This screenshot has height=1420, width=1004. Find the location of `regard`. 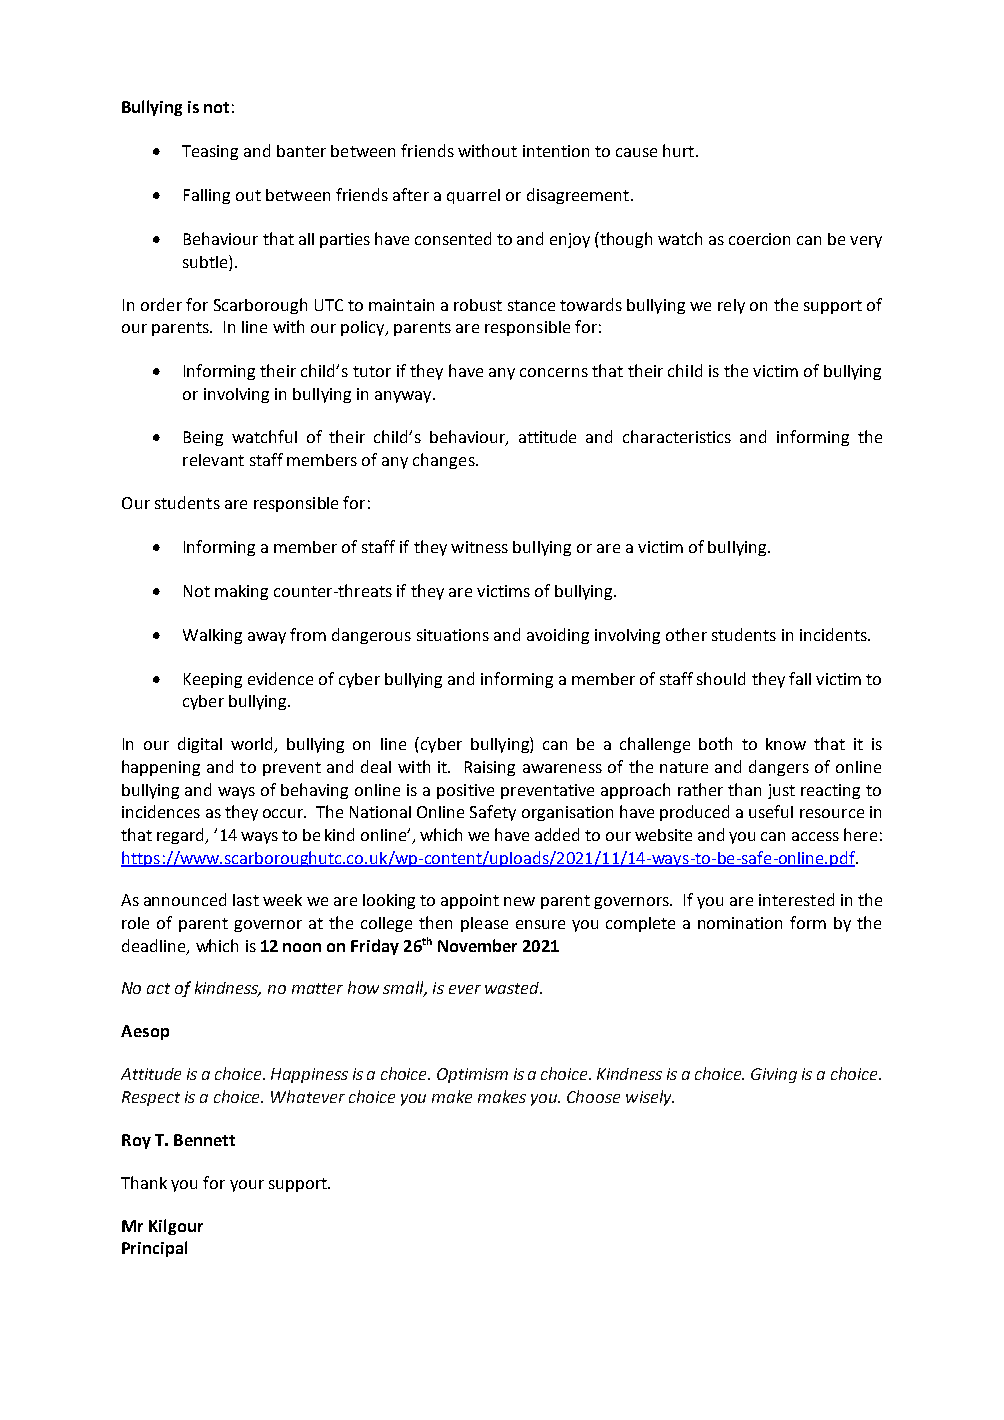

regard is located at coordinates (182, 836).
